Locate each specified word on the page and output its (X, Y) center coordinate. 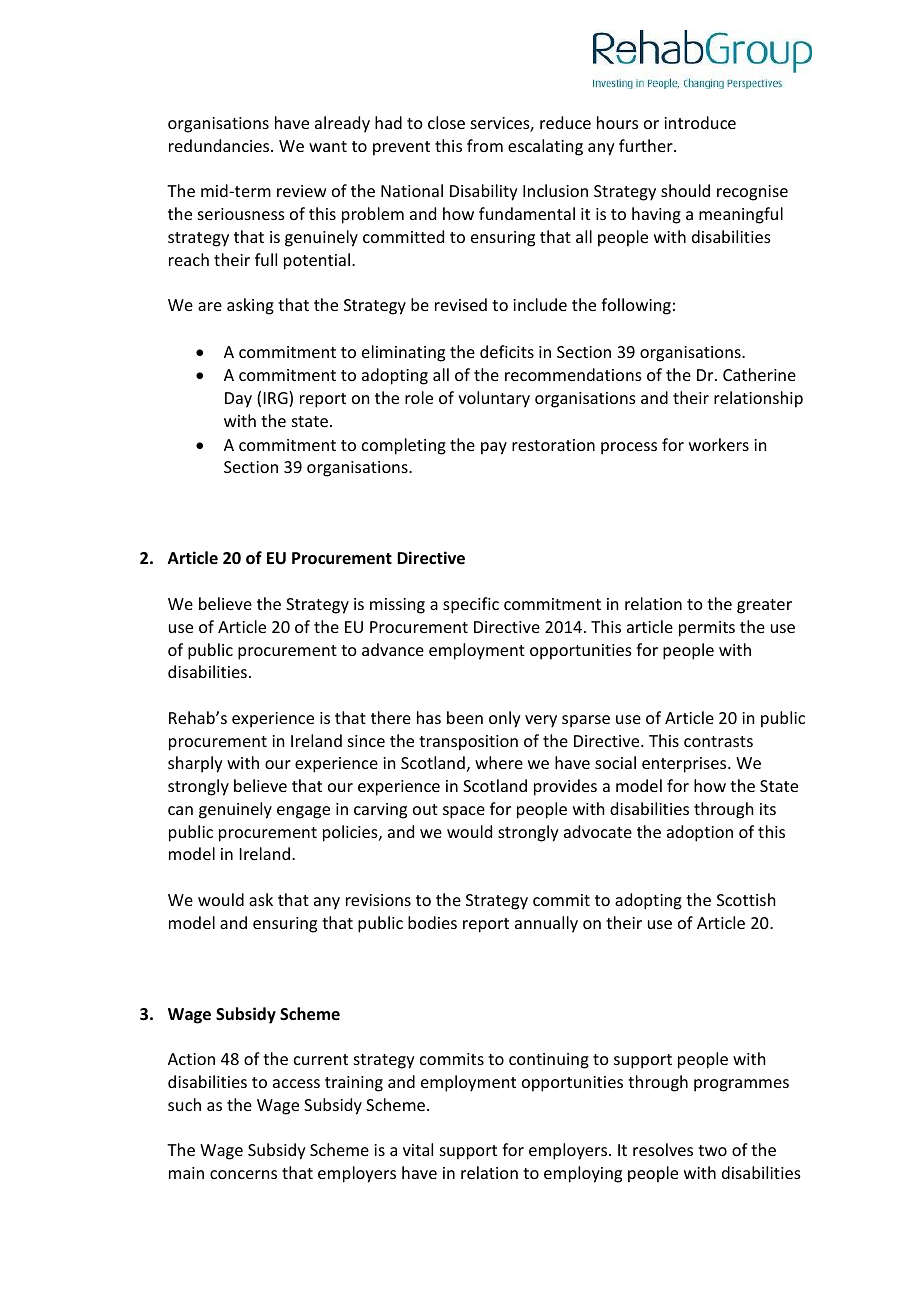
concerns (243, 1174)
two (712, 1150)
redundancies (220, 145)
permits (707, 629)
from (485, 145)
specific (471, 605)
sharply (195, 764)
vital (418, 1149)
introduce (700, 122)
